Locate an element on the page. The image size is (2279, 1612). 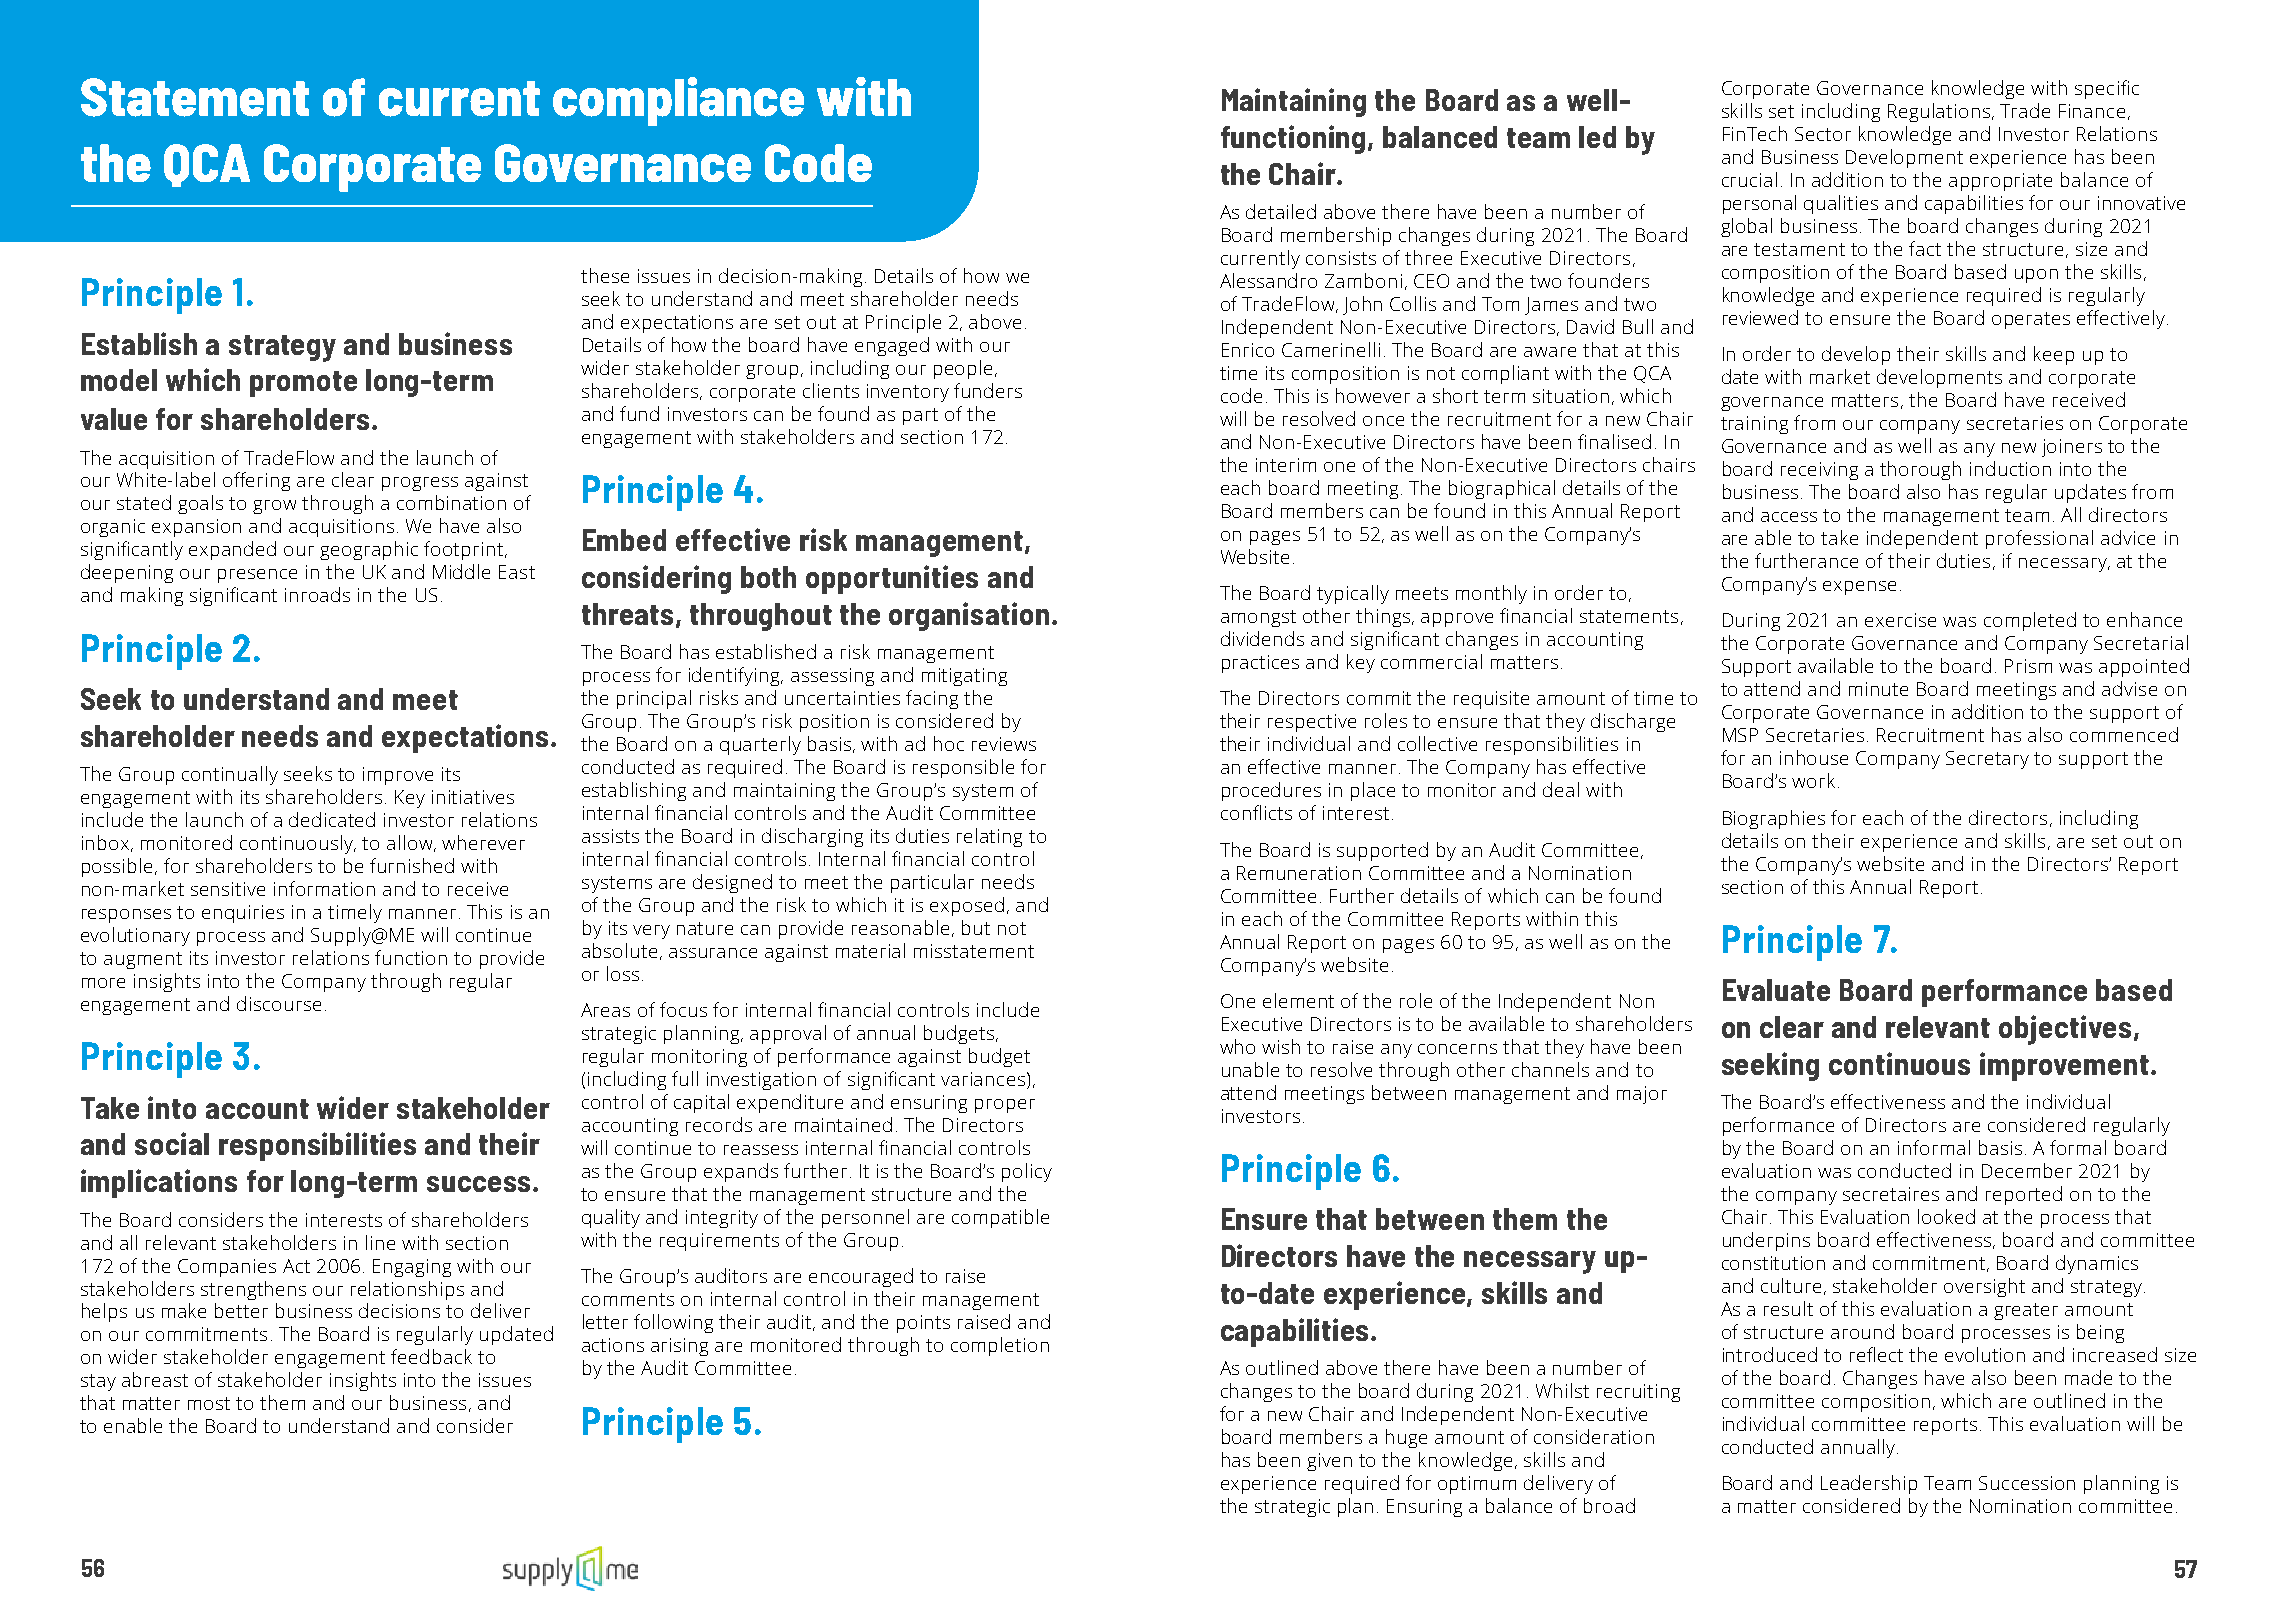
December is located at coordinates (2027, 1170).
